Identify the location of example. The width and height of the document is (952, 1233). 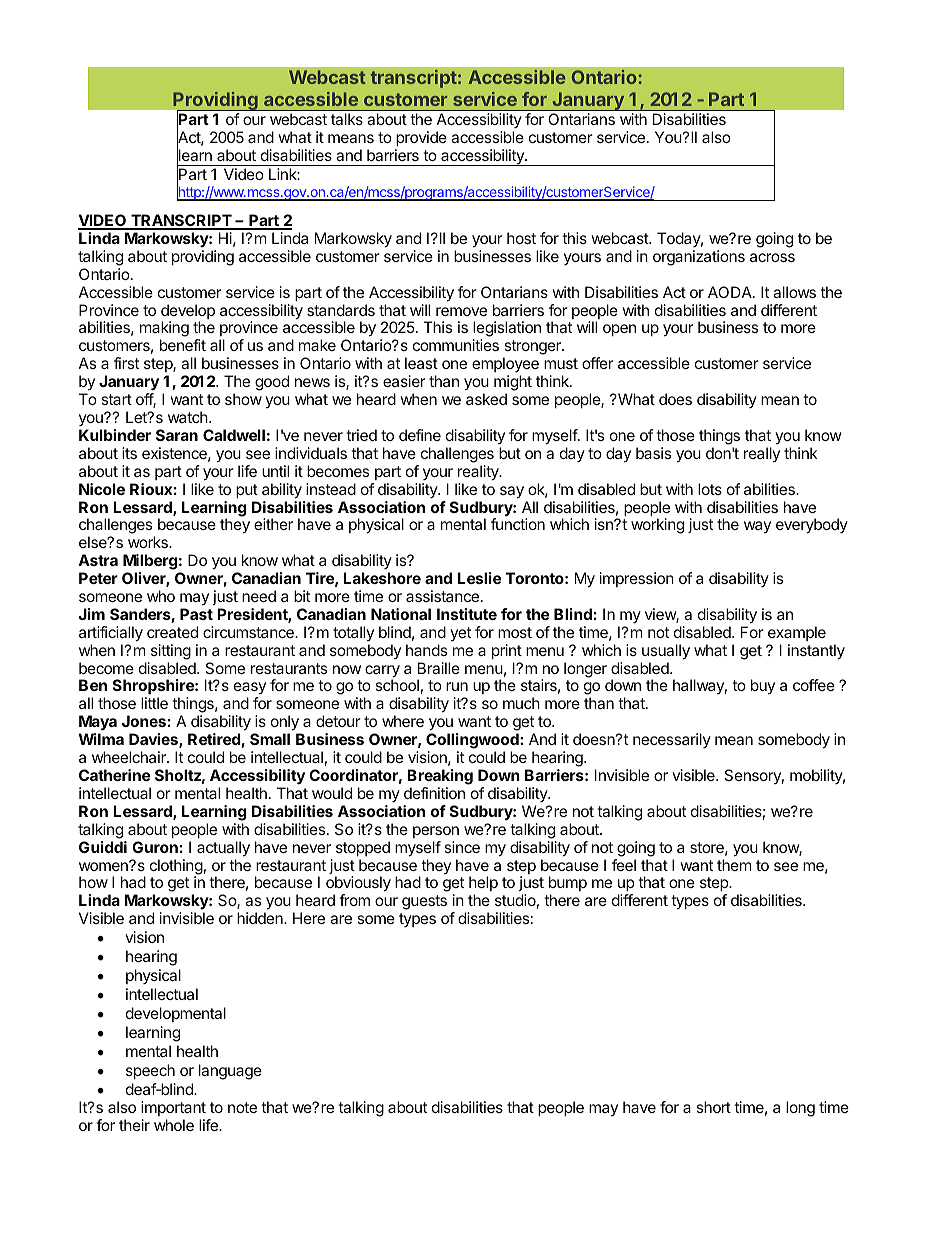
(797, 633).
